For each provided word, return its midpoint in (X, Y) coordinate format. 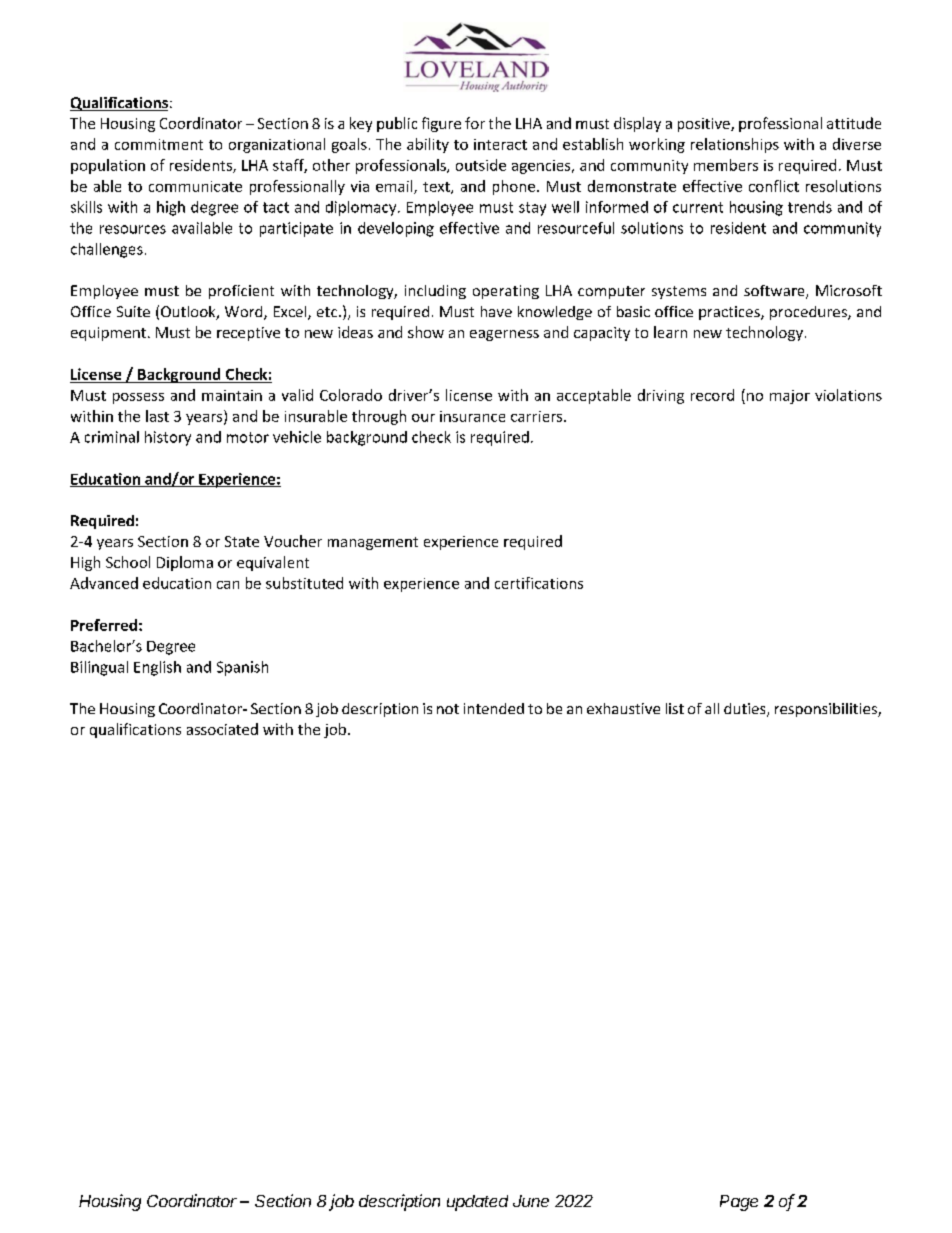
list (675, 708)
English (157, 668)
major (790, 397)
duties (746, 710)
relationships (735, 145)
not (448, 709)
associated (222, 729)
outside (481, 165)
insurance (472, 416)
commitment (159, 144)
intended (494, 708)
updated (477, 1203)
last (157, 416)
